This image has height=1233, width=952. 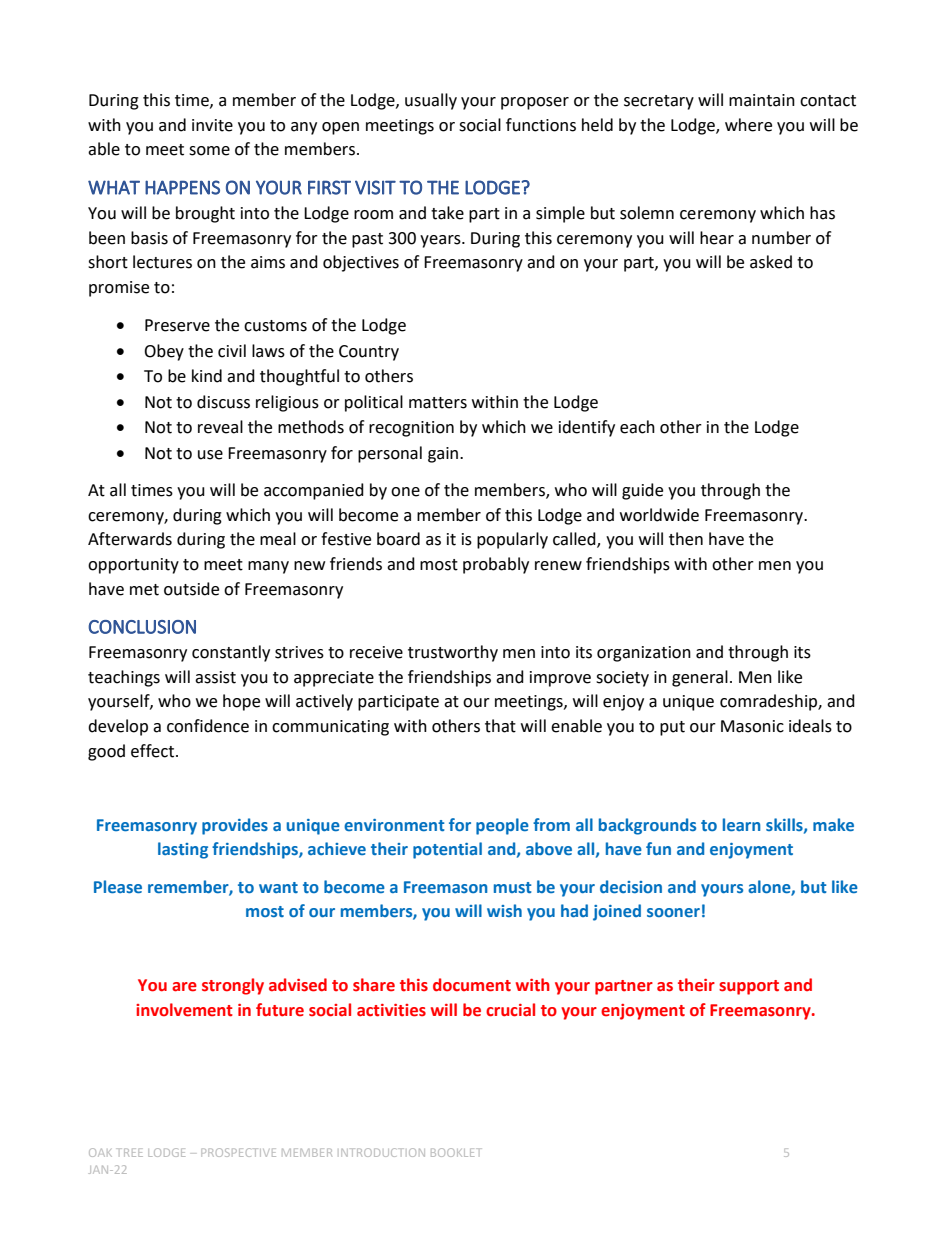 I want to click on PROSPECTIVE, so click(x=238, y=1152).
